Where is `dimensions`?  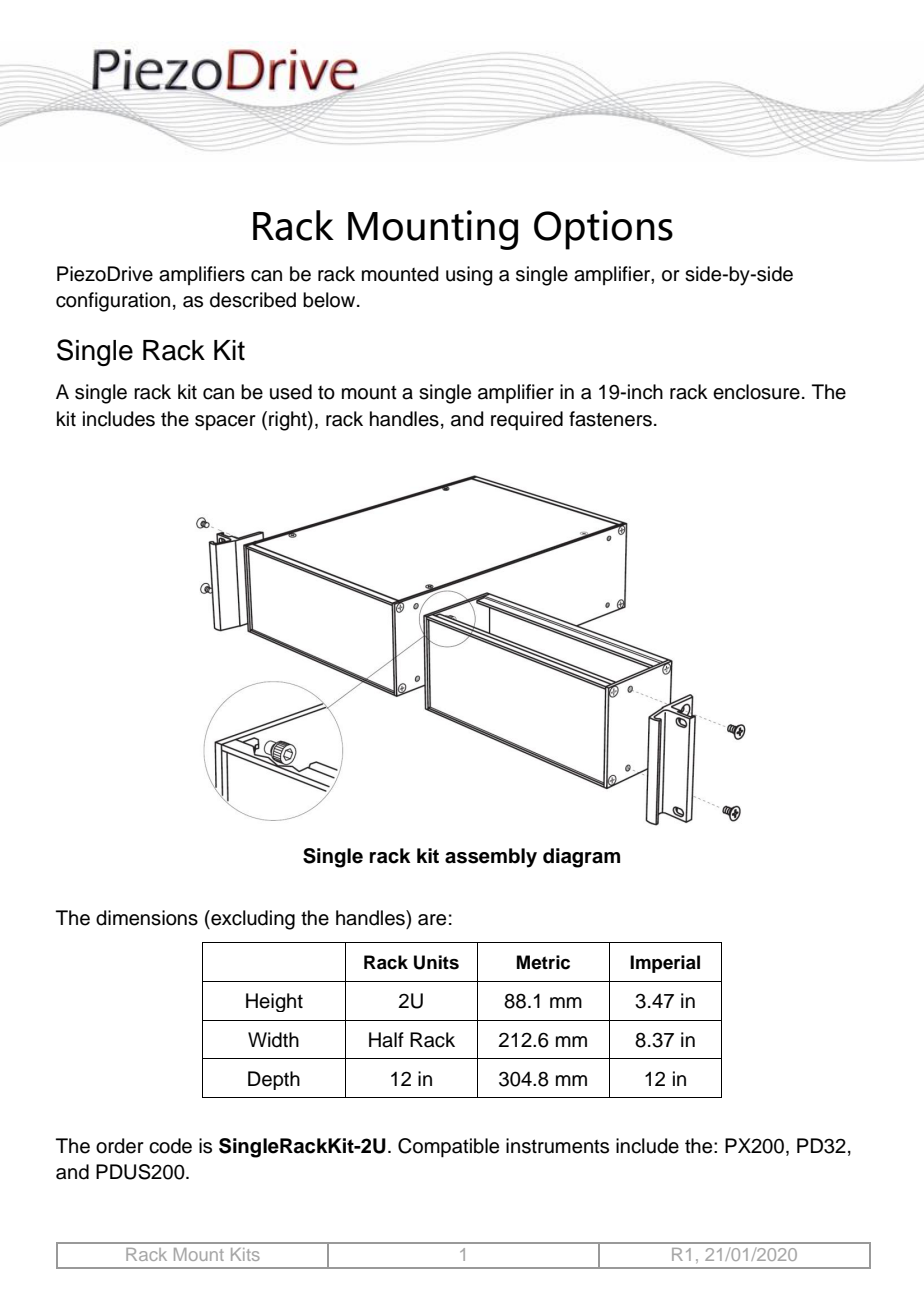
dimensions is located at coordinates (147, 918).
